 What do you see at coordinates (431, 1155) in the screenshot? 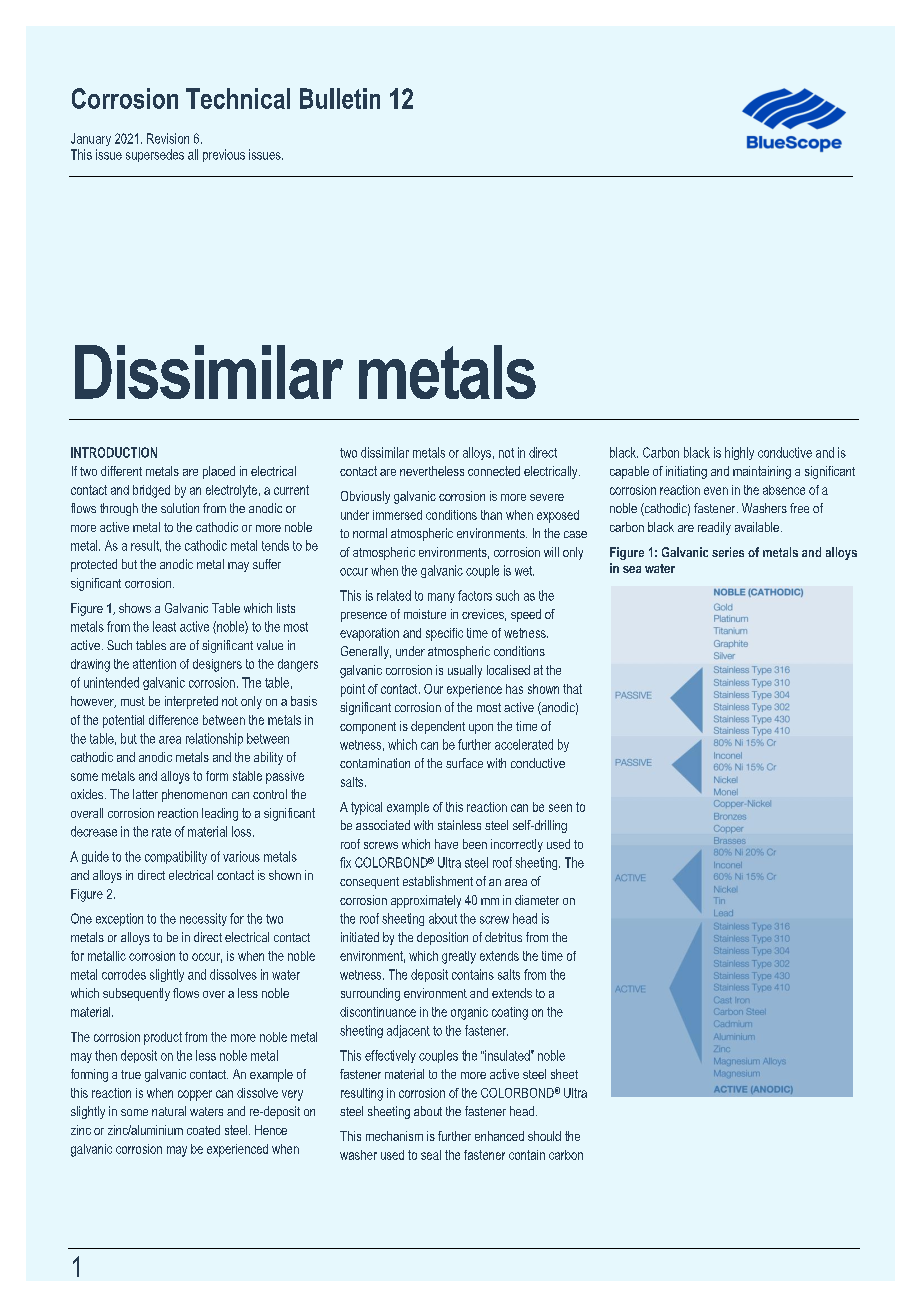
I see `seal` at bounding box center [431, 1155].
